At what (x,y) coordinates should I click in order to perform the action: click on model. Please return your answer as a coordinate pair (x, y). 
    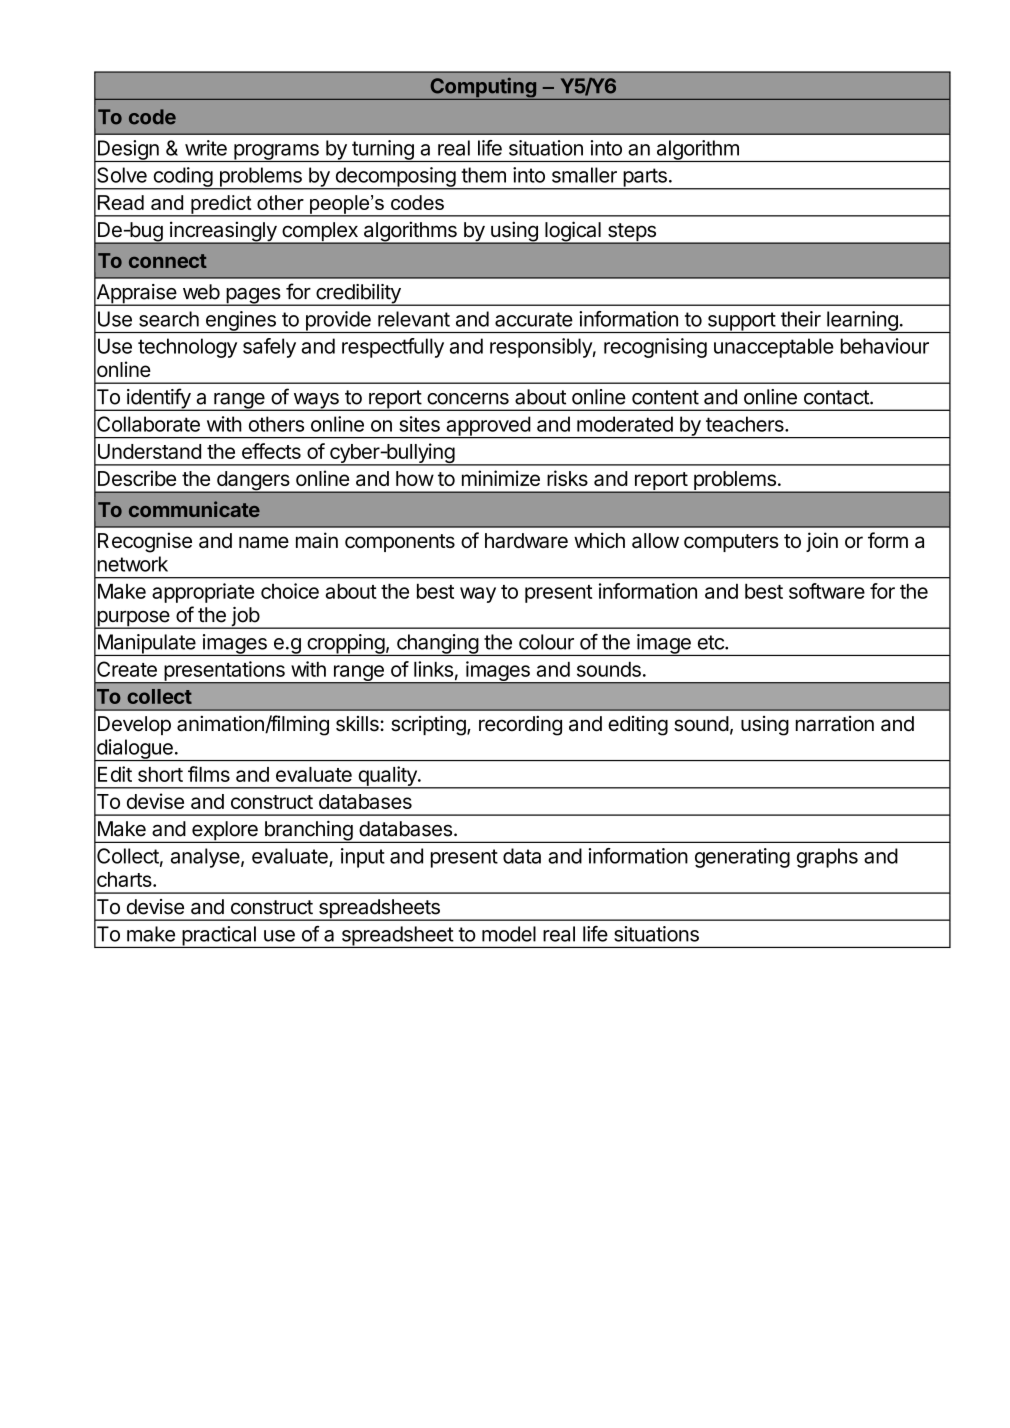
    Looking at the image, I should click on (509, 934).
